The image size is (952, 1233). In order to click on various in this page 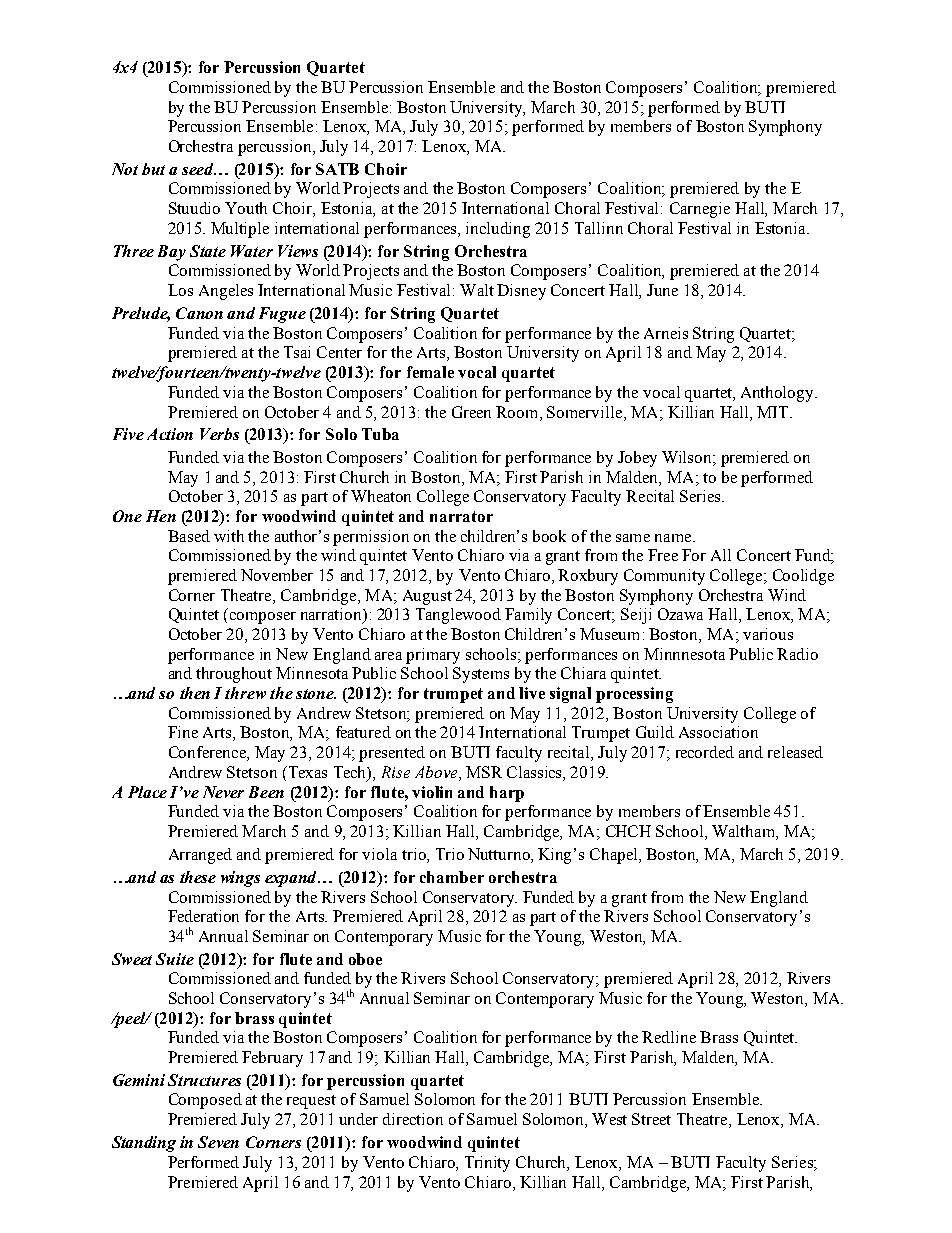, I will do `click(768, 634)`.
